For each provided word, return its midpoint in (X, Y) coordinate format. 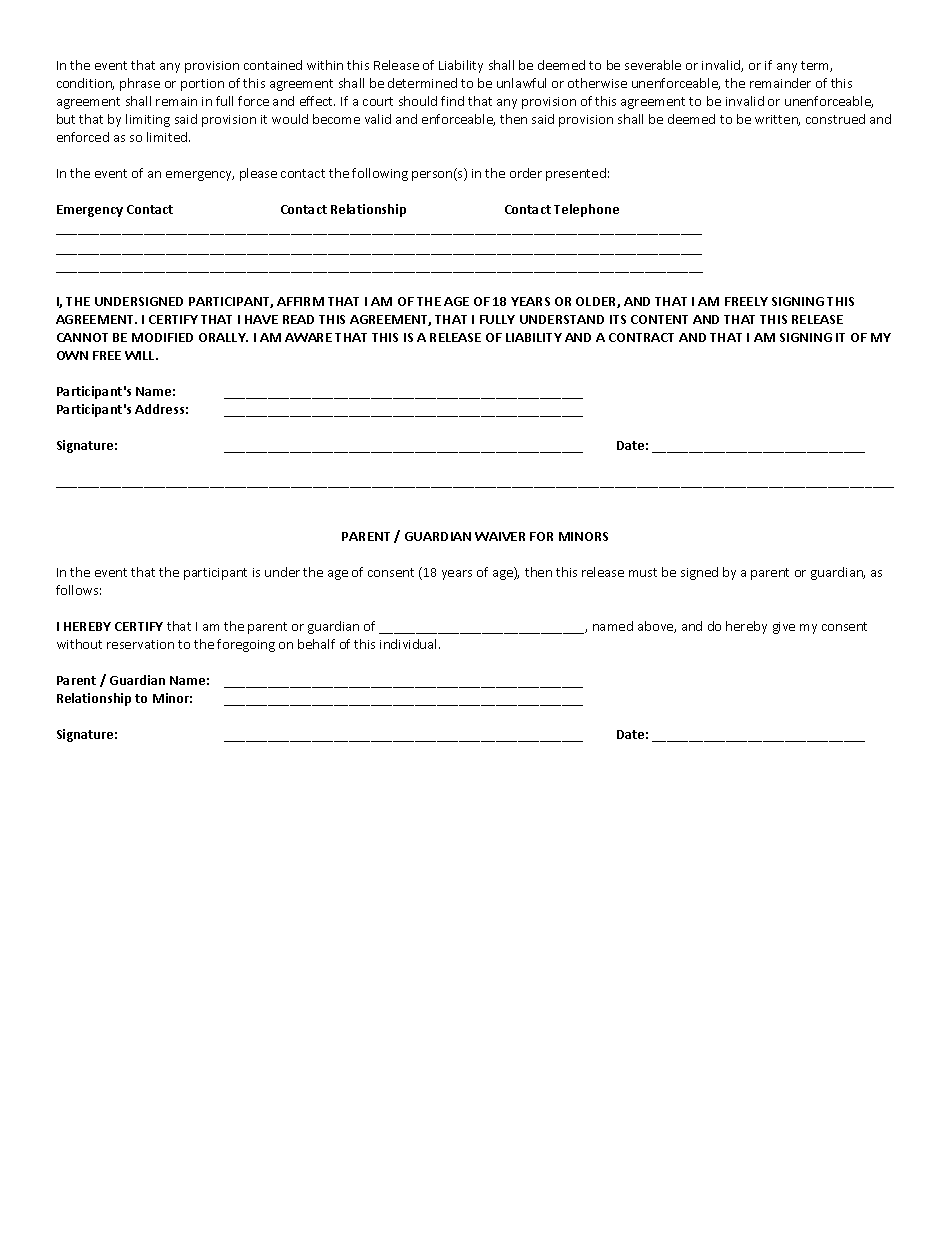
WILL (141, 355)
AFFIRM (300, 301)
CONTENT (659, 319)
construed (835, 119)
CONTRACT (641, 337)
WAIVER (500, 536)
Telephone (586, 210)
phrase (140, 84)
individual (408, 644)
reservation (140, 644)
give (784, 628)
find (452, 101)
